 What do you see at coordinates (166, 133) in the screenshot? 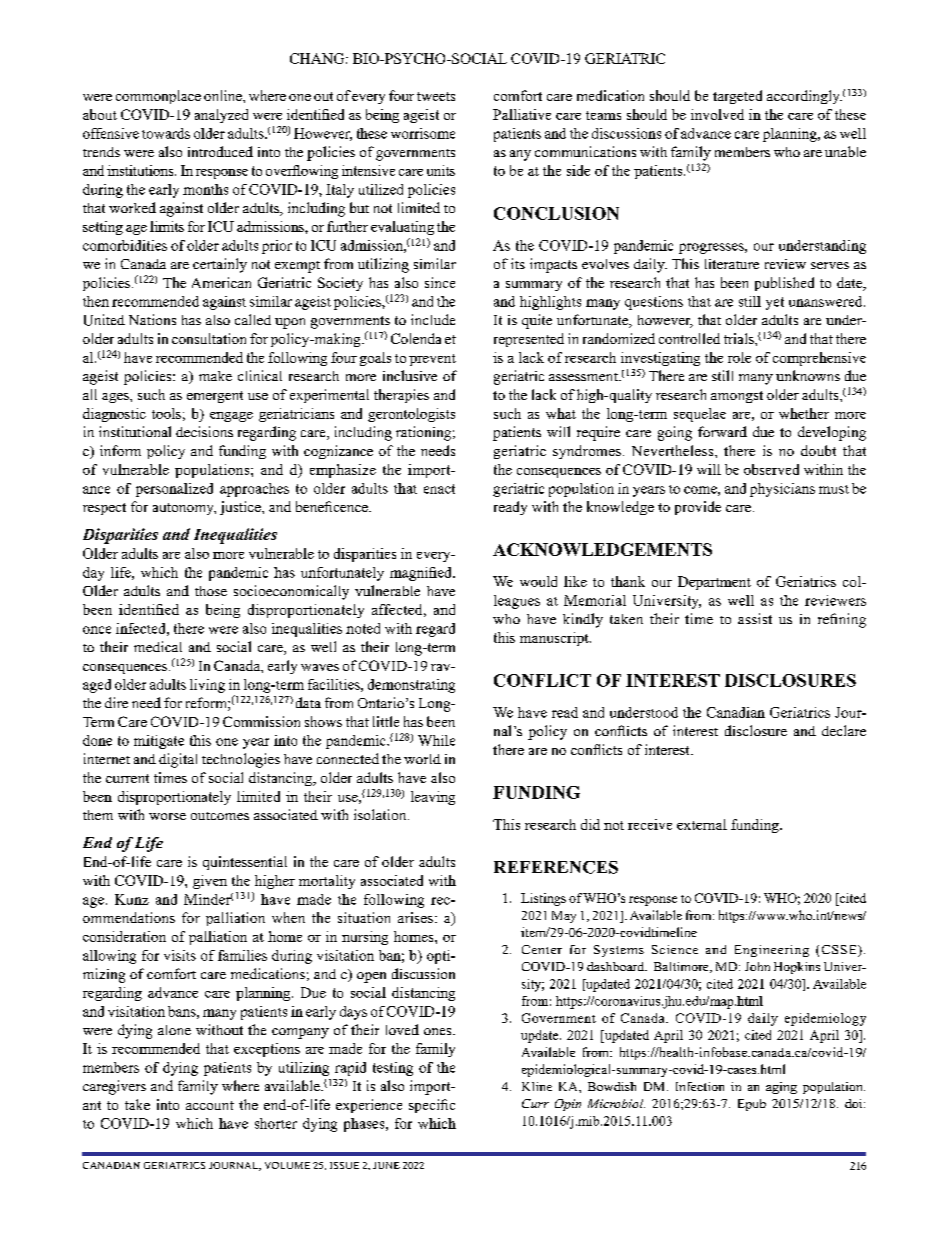
I see `towards` at bounding box center [166, 133].
